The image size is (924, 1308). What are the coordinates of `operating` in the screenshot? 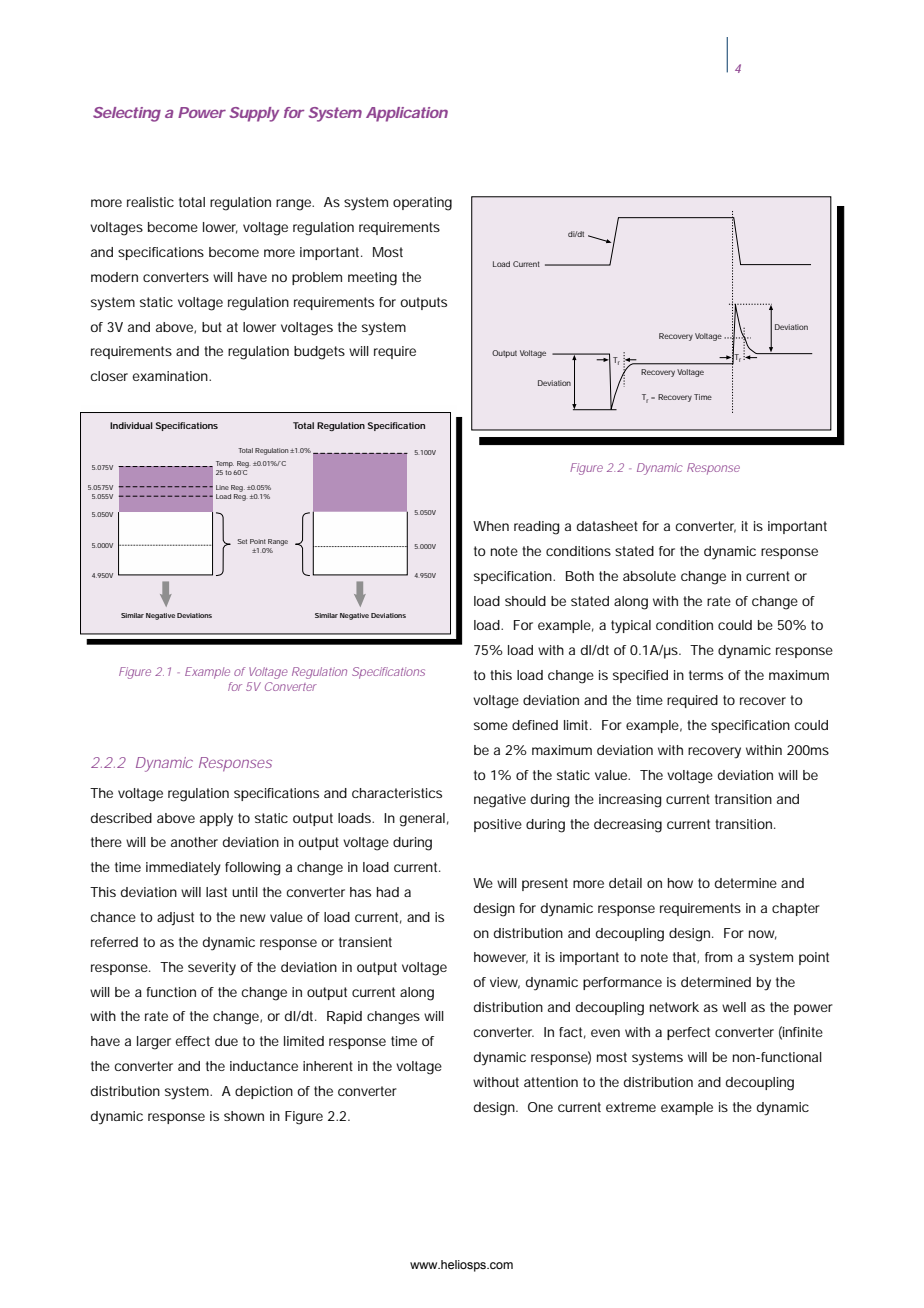 It's located at (422, 204).
